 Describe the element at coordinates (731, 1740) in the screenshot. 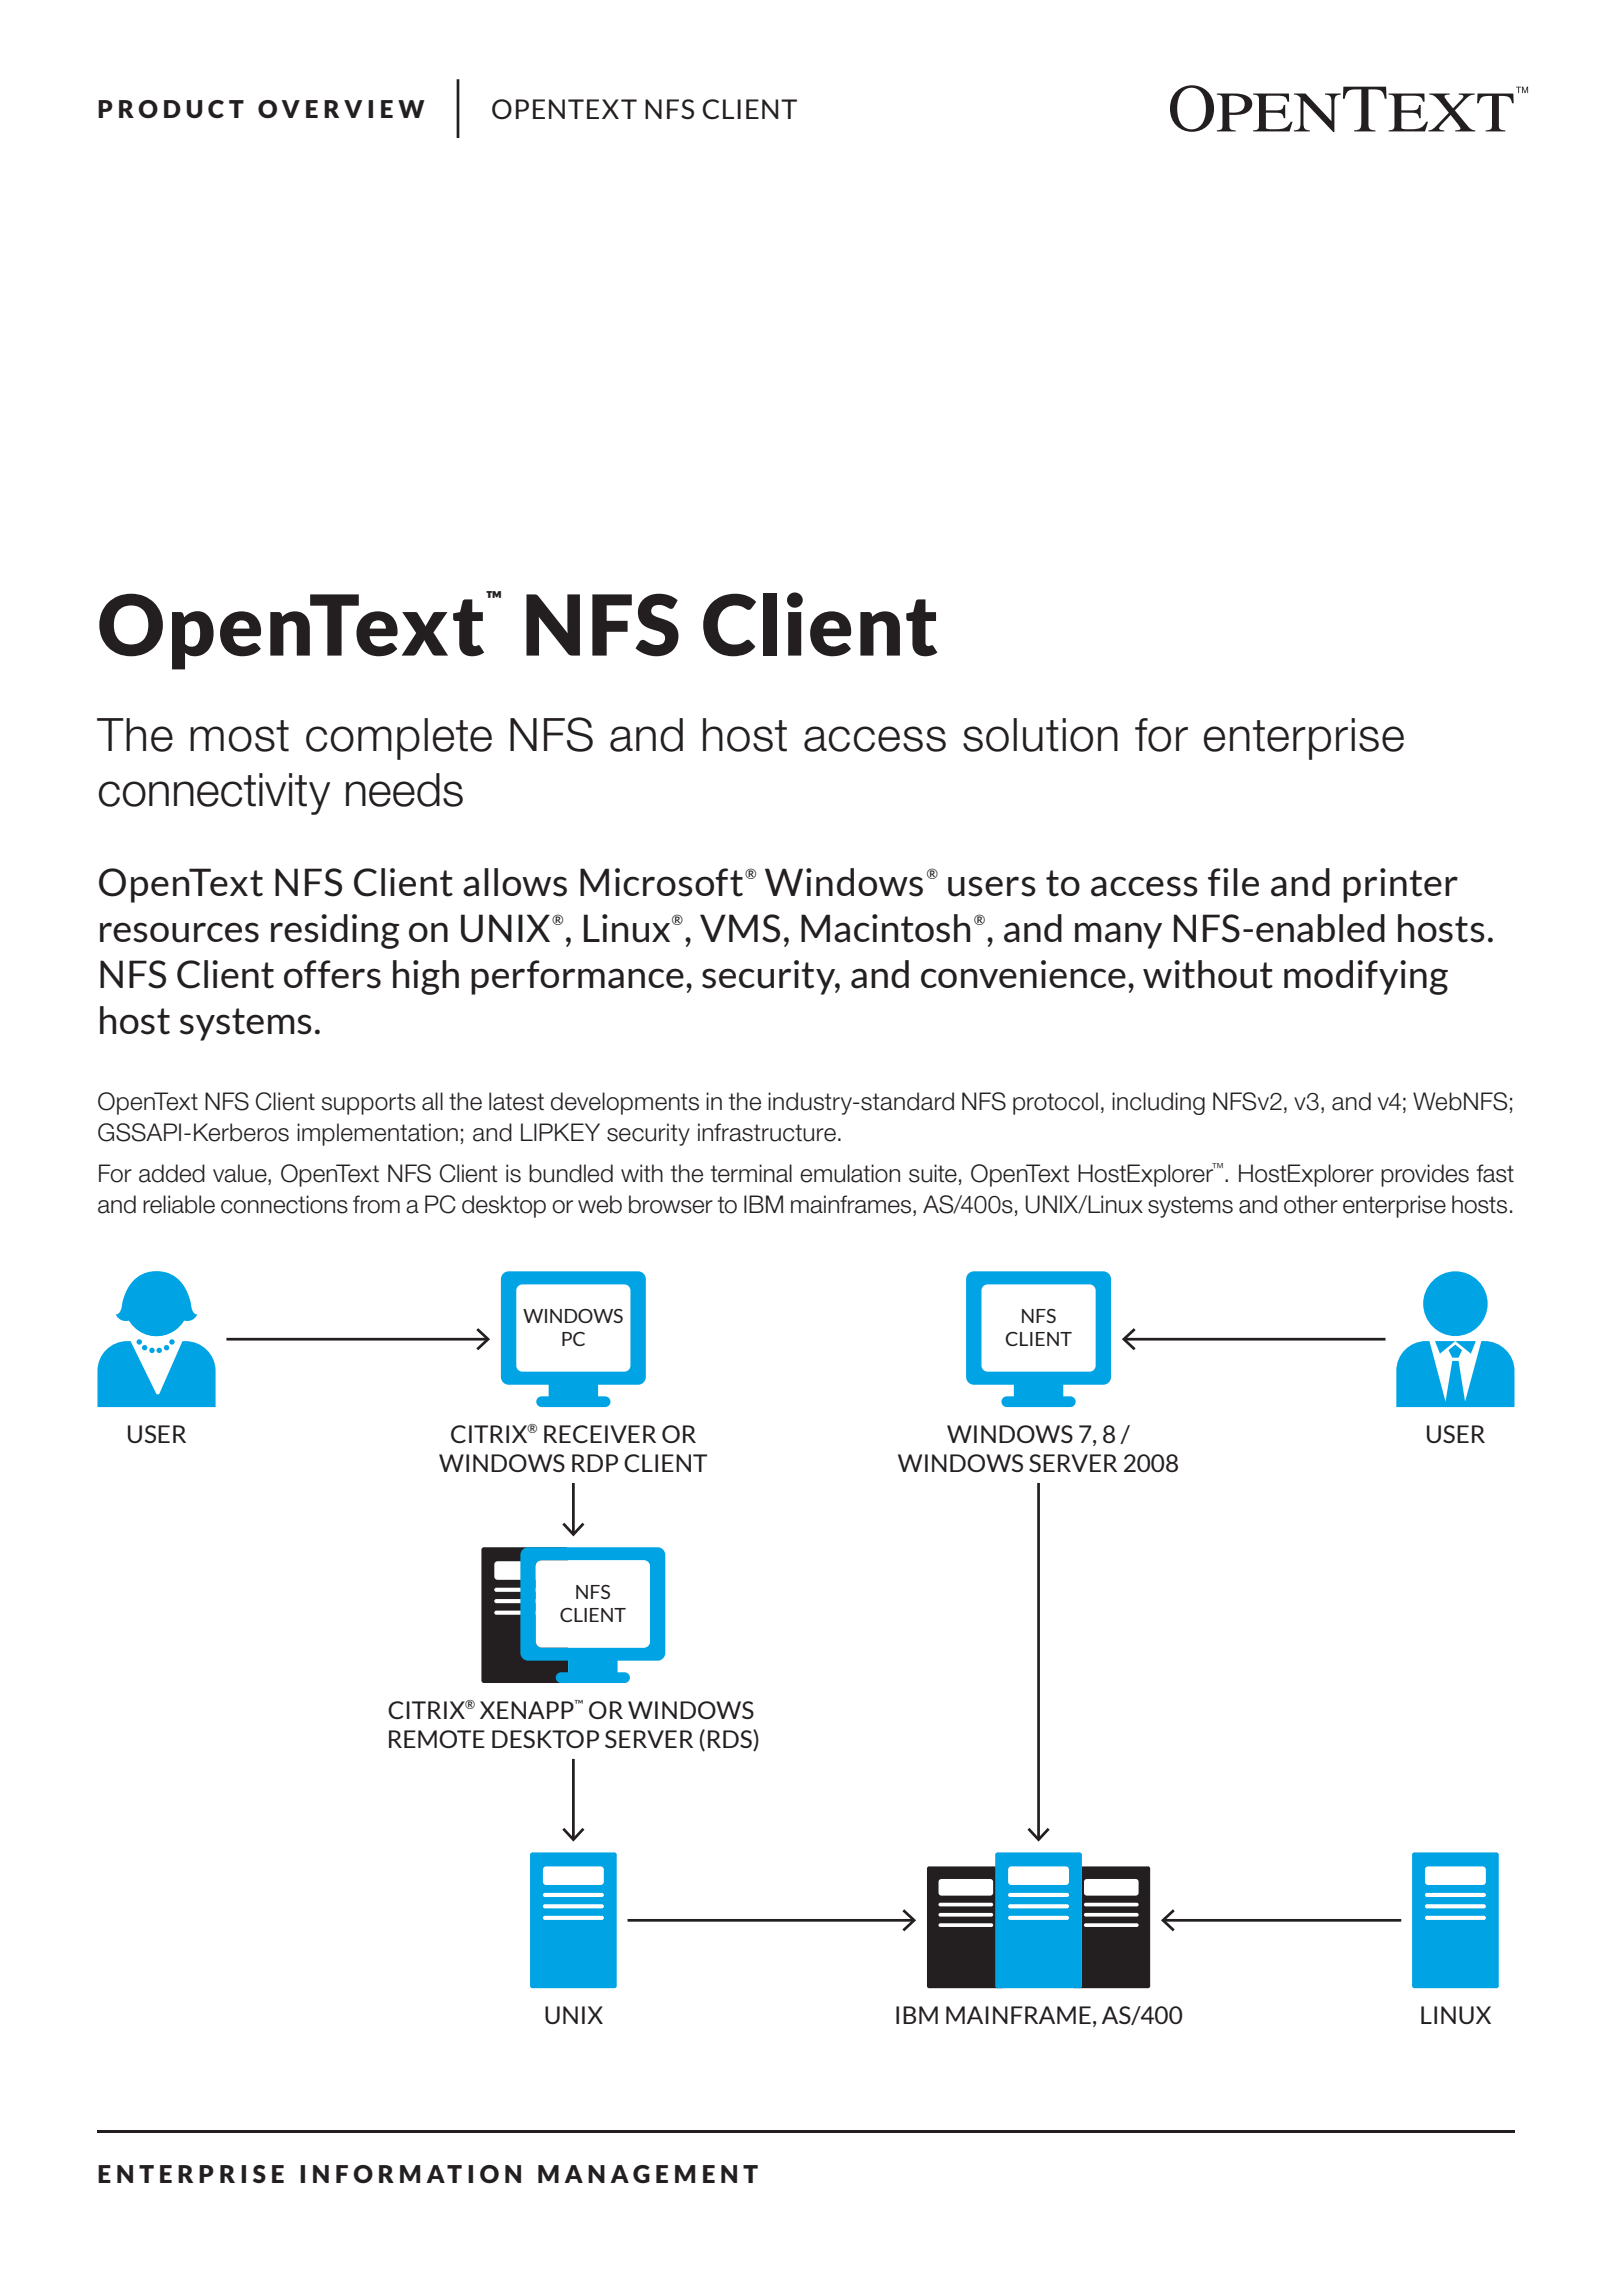

I see `RDS` at that location.
